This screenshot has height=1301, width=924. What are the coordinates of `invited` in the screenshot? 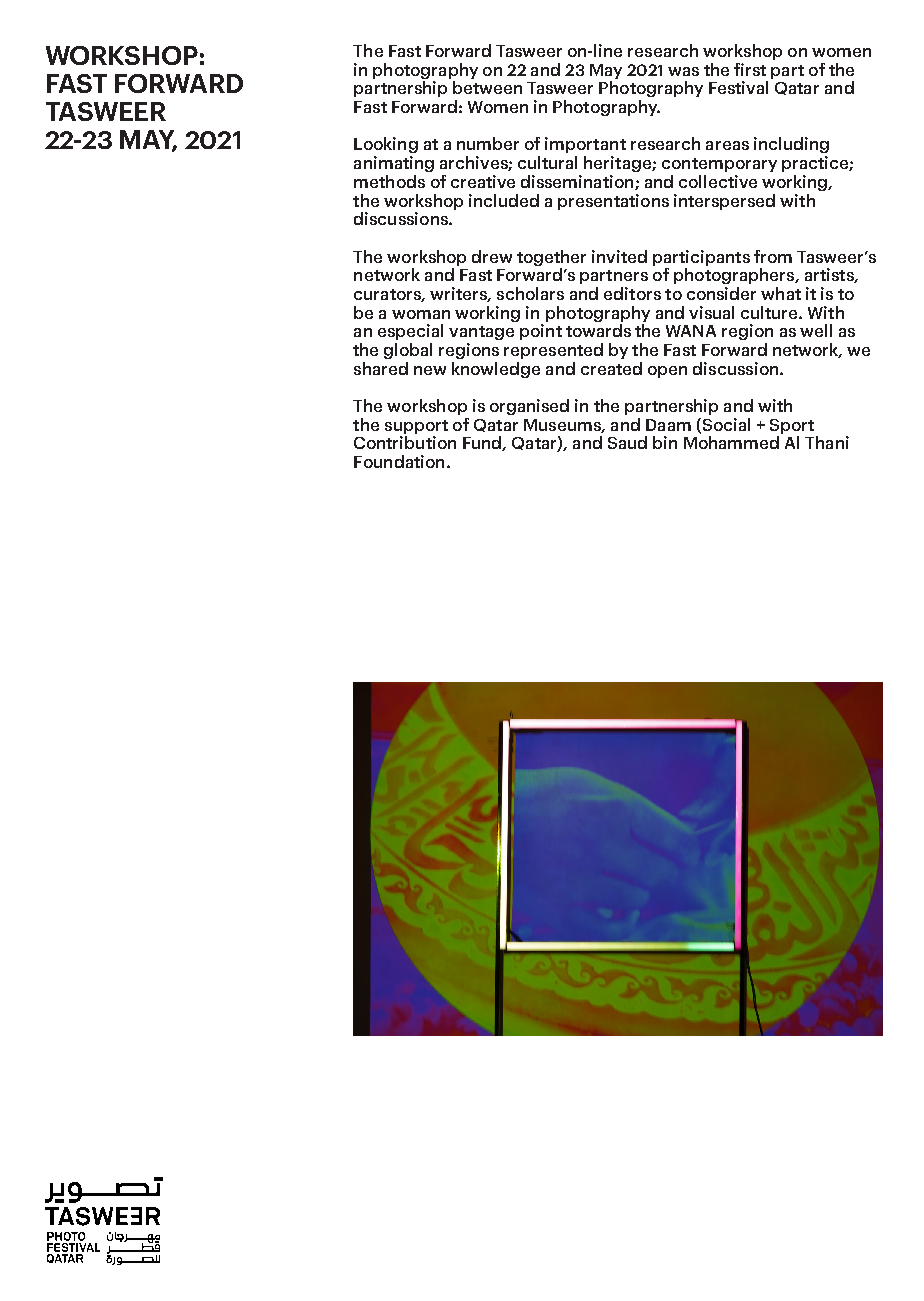 It's located at (619, 256).
